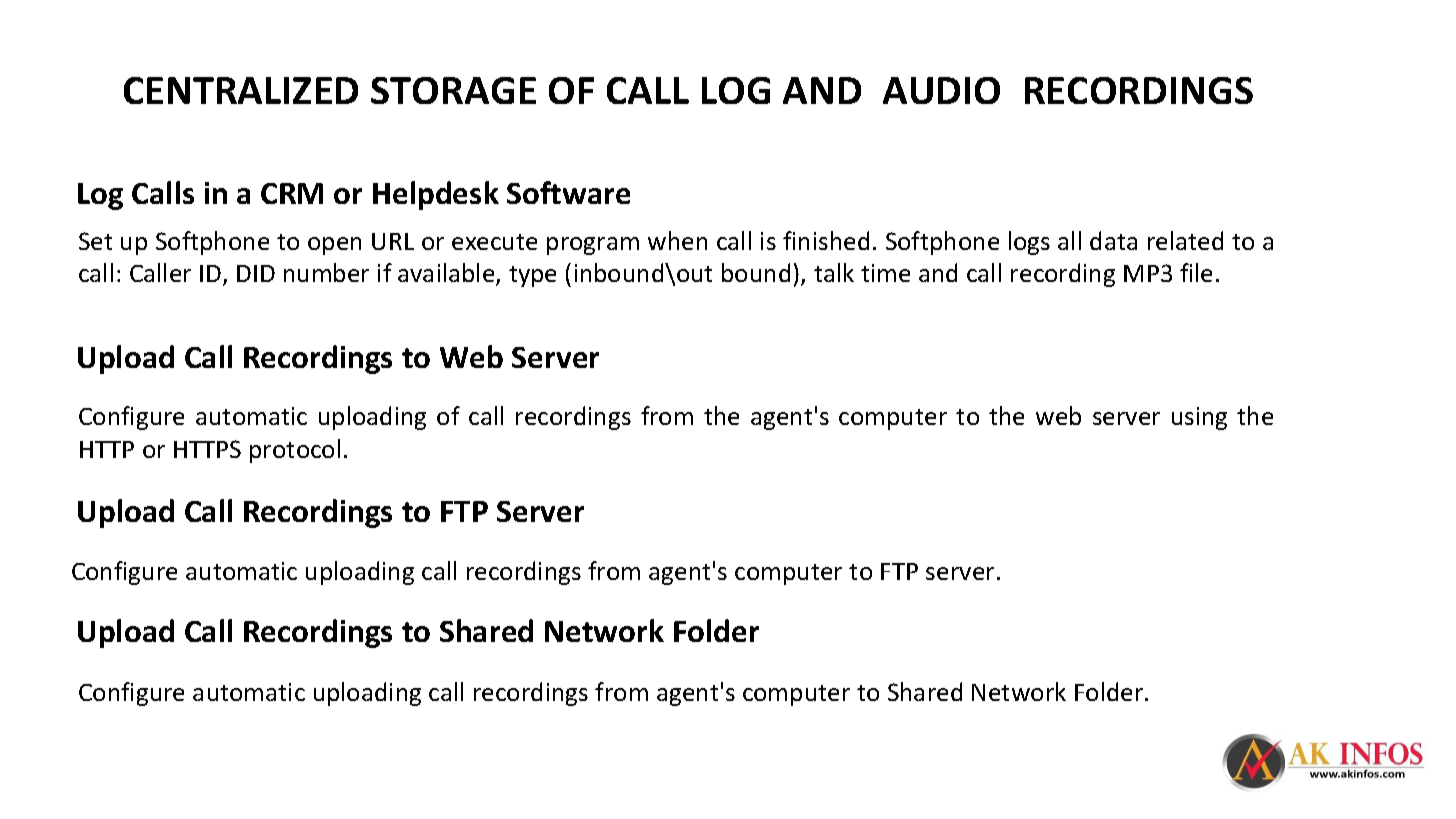 Image resolution: width=1456 pixels, height=819 pixels. Describe the element at coordinates (1199, 418) in the screenshot. I see `using` at that location.
